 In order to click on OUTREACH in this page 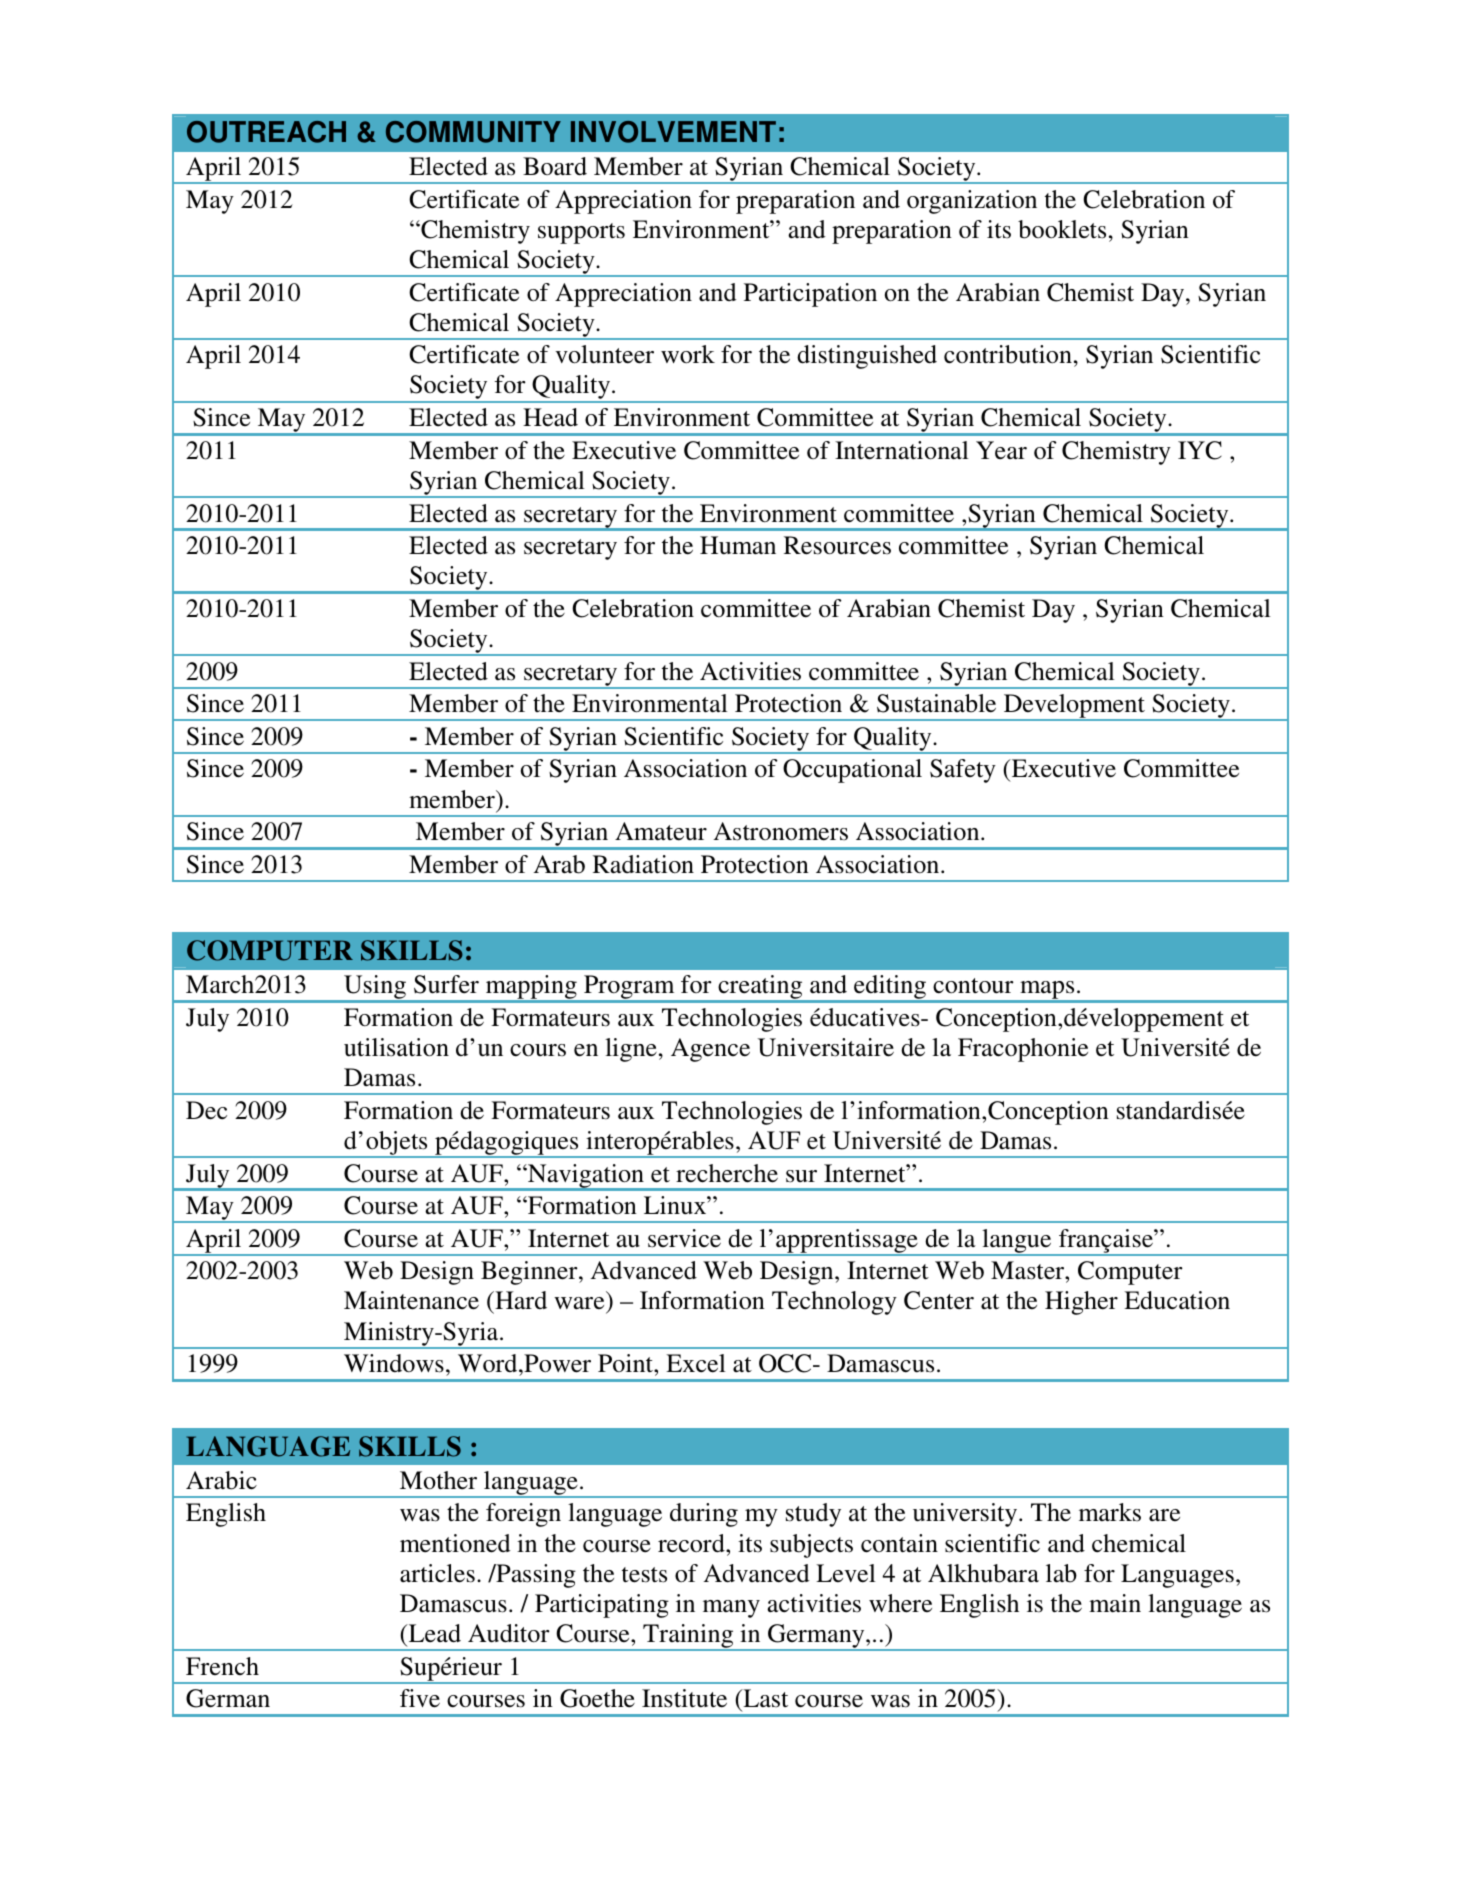, I will do `click(266, 132)`.
